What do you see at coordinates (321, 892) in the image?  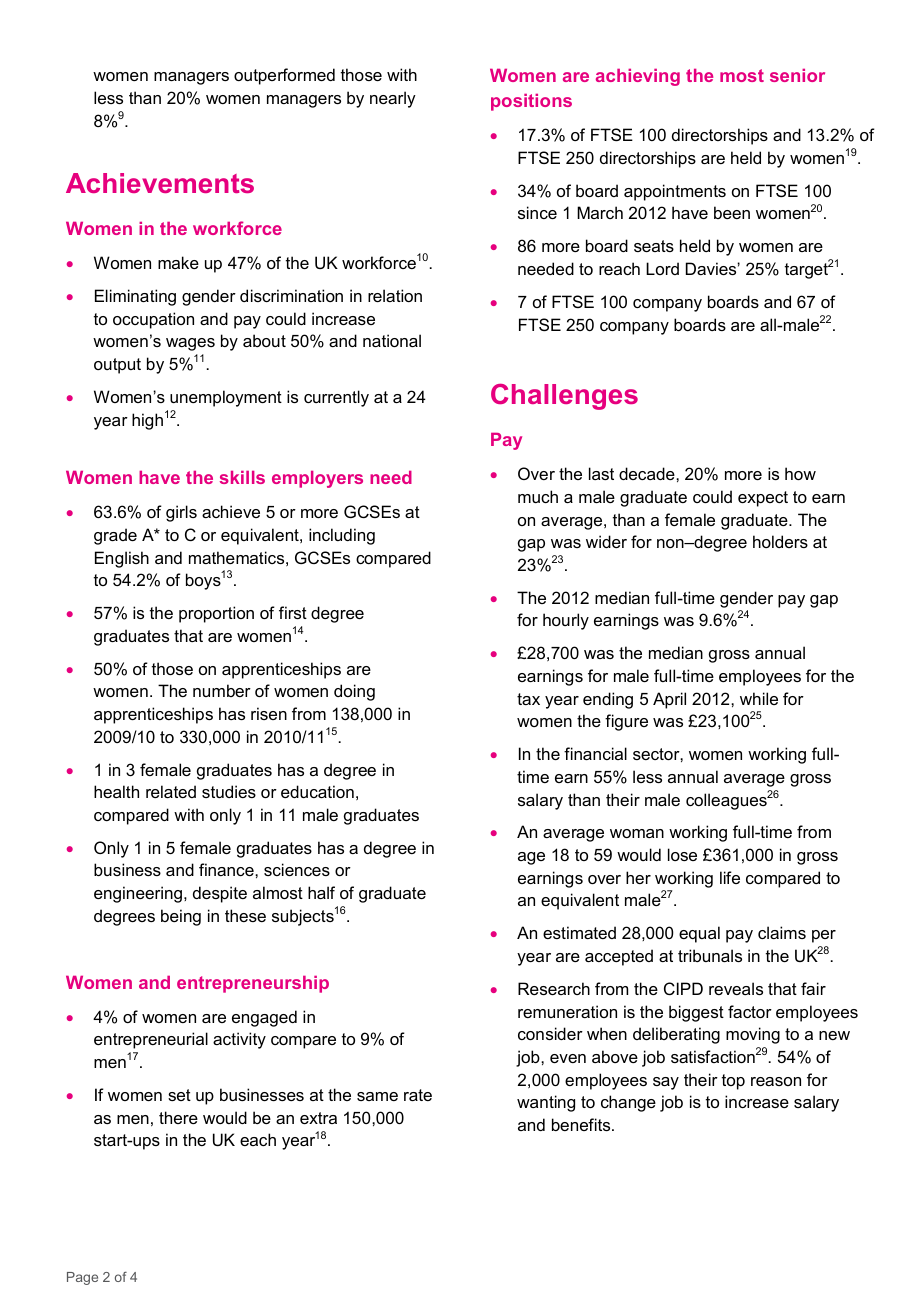 I see `half` at bounding box center [321, 892].
